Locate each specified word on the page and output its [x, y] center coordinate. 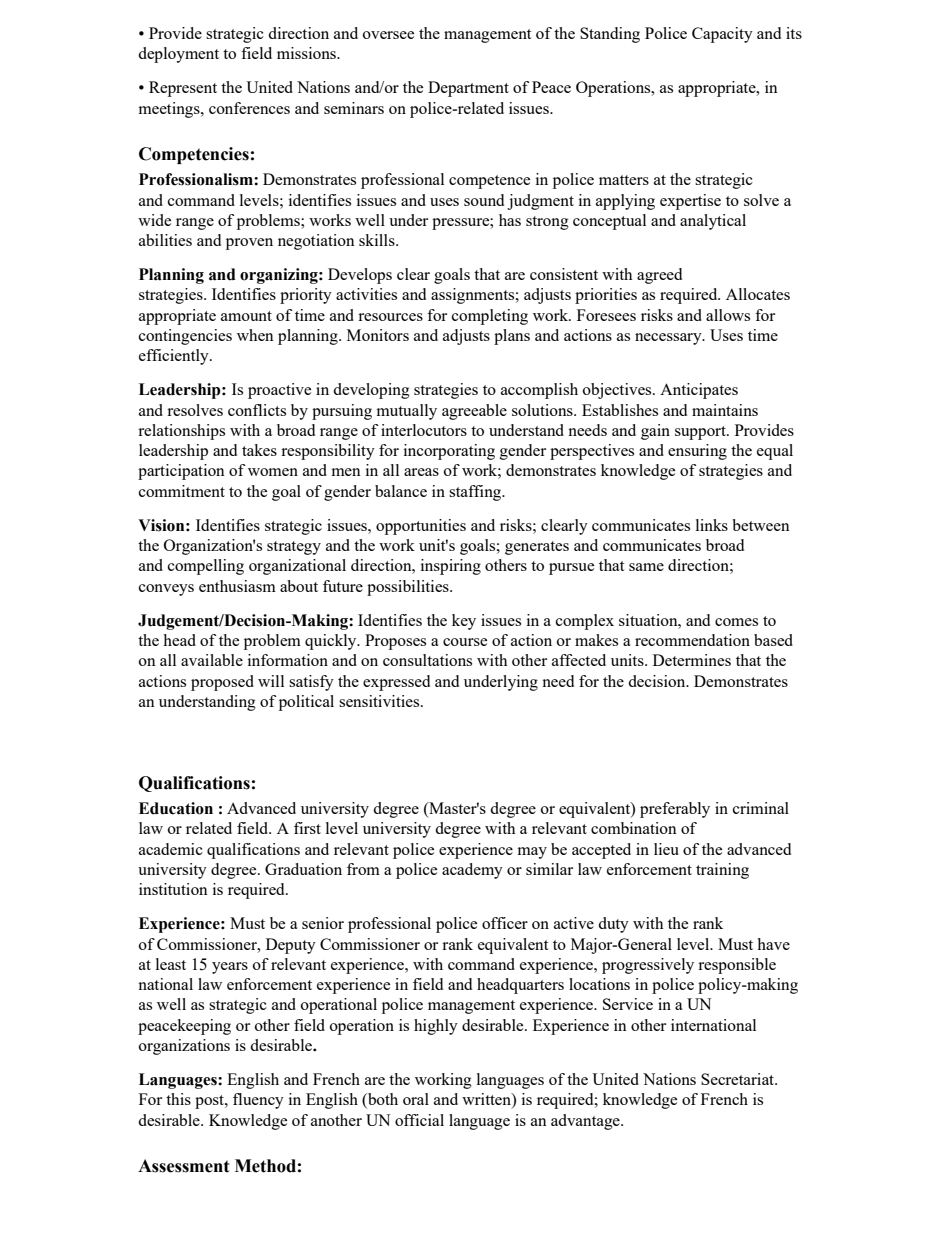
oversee [388, 35]
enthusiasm [237, 586]
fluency [258, 1101]
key [464, 622]
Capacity [722, 35]
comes [736, 622]
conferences [249, 108]
